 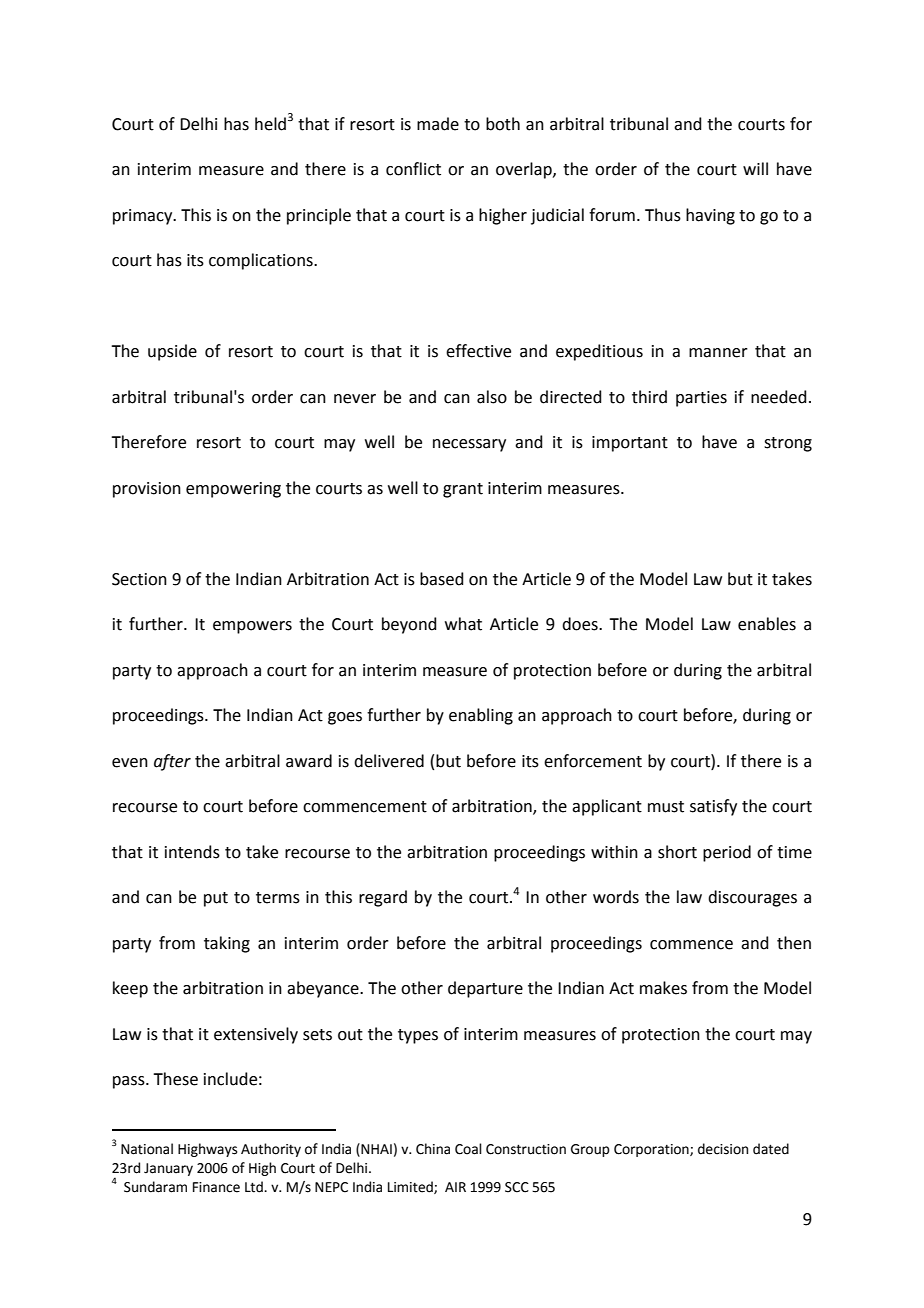 I want to click on decision, so click(x=723, y=1149).
